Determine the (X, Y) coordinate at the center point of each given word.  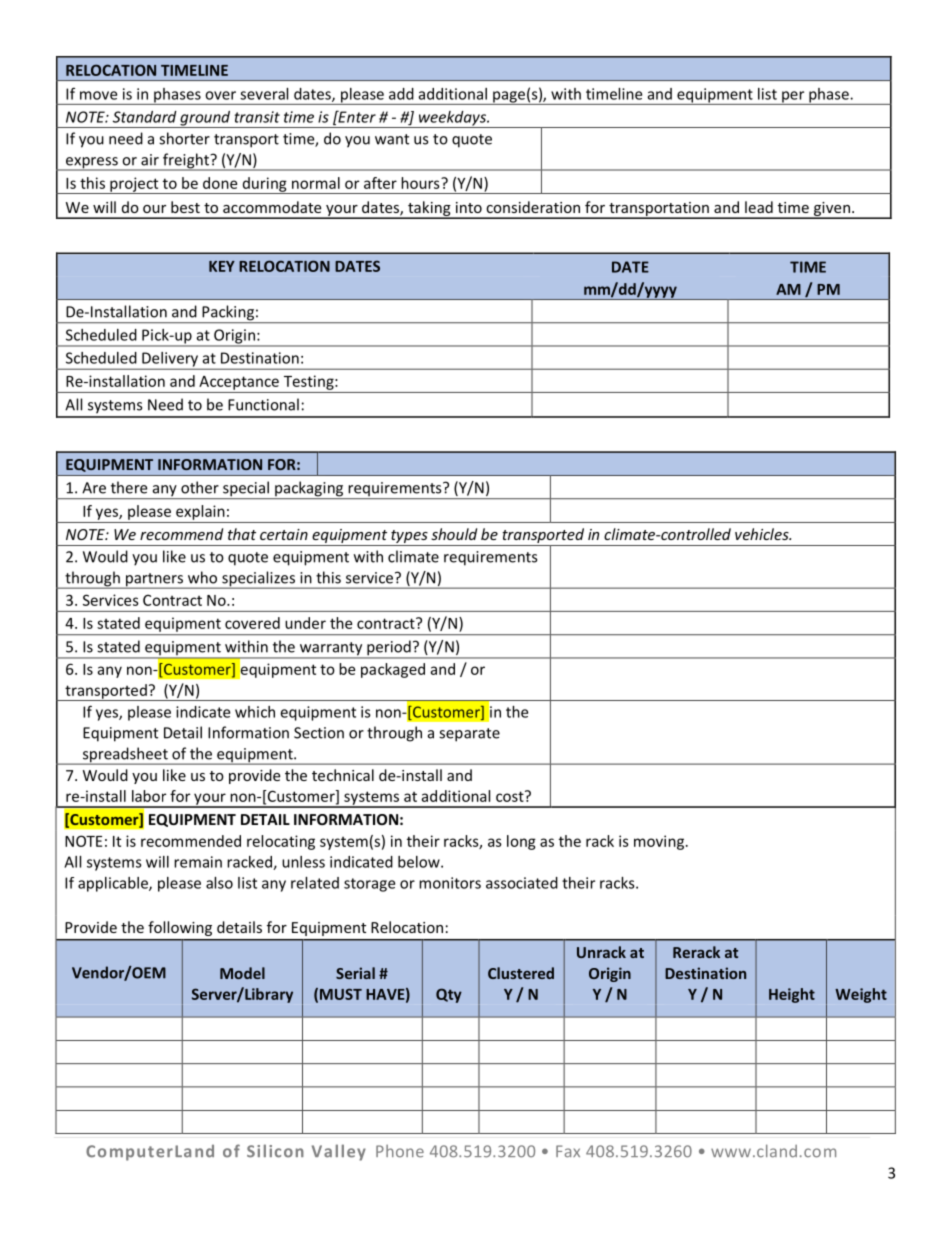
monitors (450, 883)
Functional (263, 404)
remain (198, 862)
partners (154, 581)
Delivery (170, 360)
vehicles (763, 534)
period (389, 649)
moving (659, 842)
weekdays (452, 119)
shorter (184, 138)
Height (792, 995)
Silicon (275, 1151)
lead (759, 207)
